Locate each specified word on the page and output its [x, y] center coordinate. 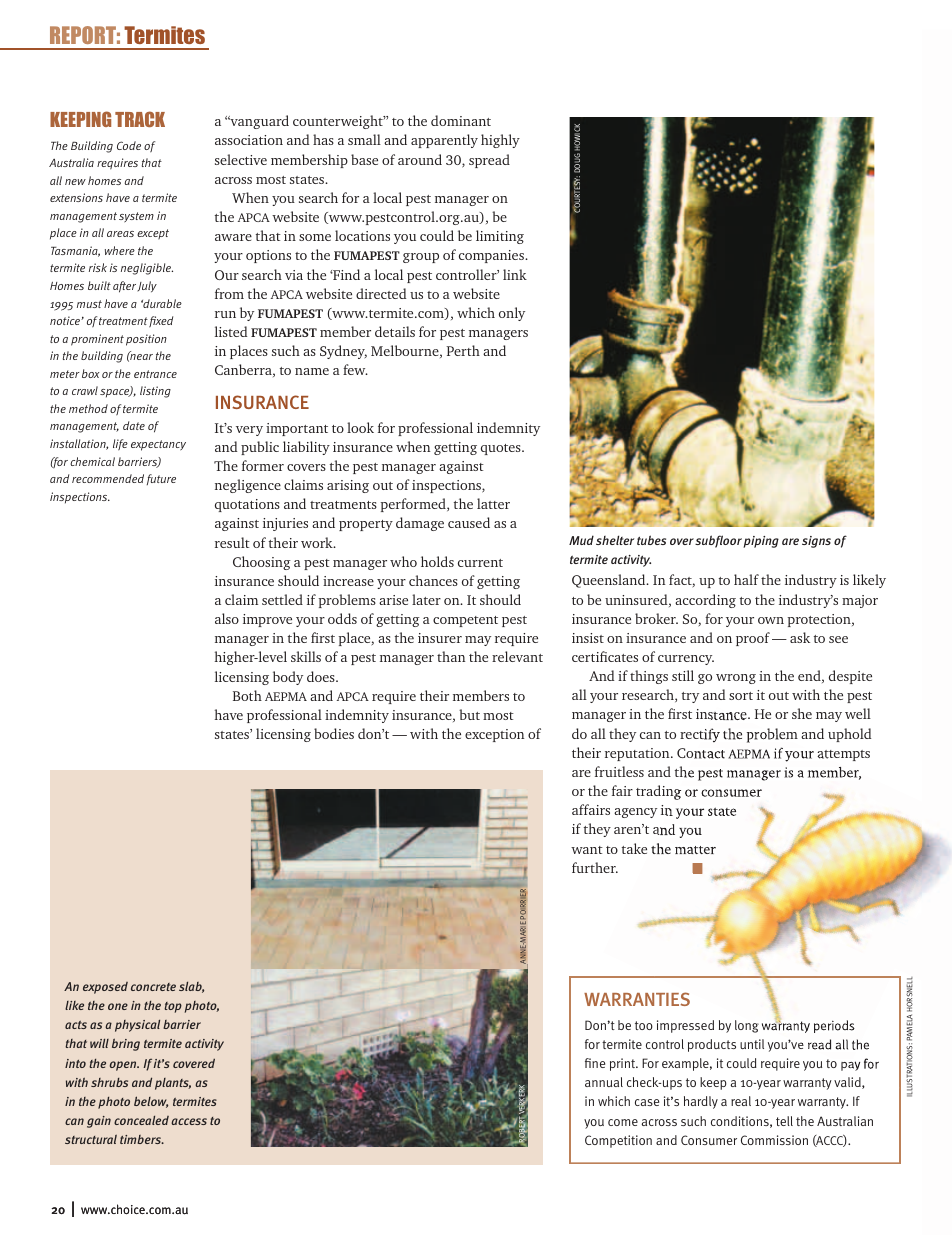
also [227, 618]
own [771, 620]
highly [500, 141]
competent [465, 621]
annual [604, 1082]
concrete [153, 987]
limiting [500, 237]
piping [761, 542]
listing [155, 392]
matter [695, 850]
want [587, 850]
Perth [463, 350]
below [151, 1102]
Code [129, 145]
